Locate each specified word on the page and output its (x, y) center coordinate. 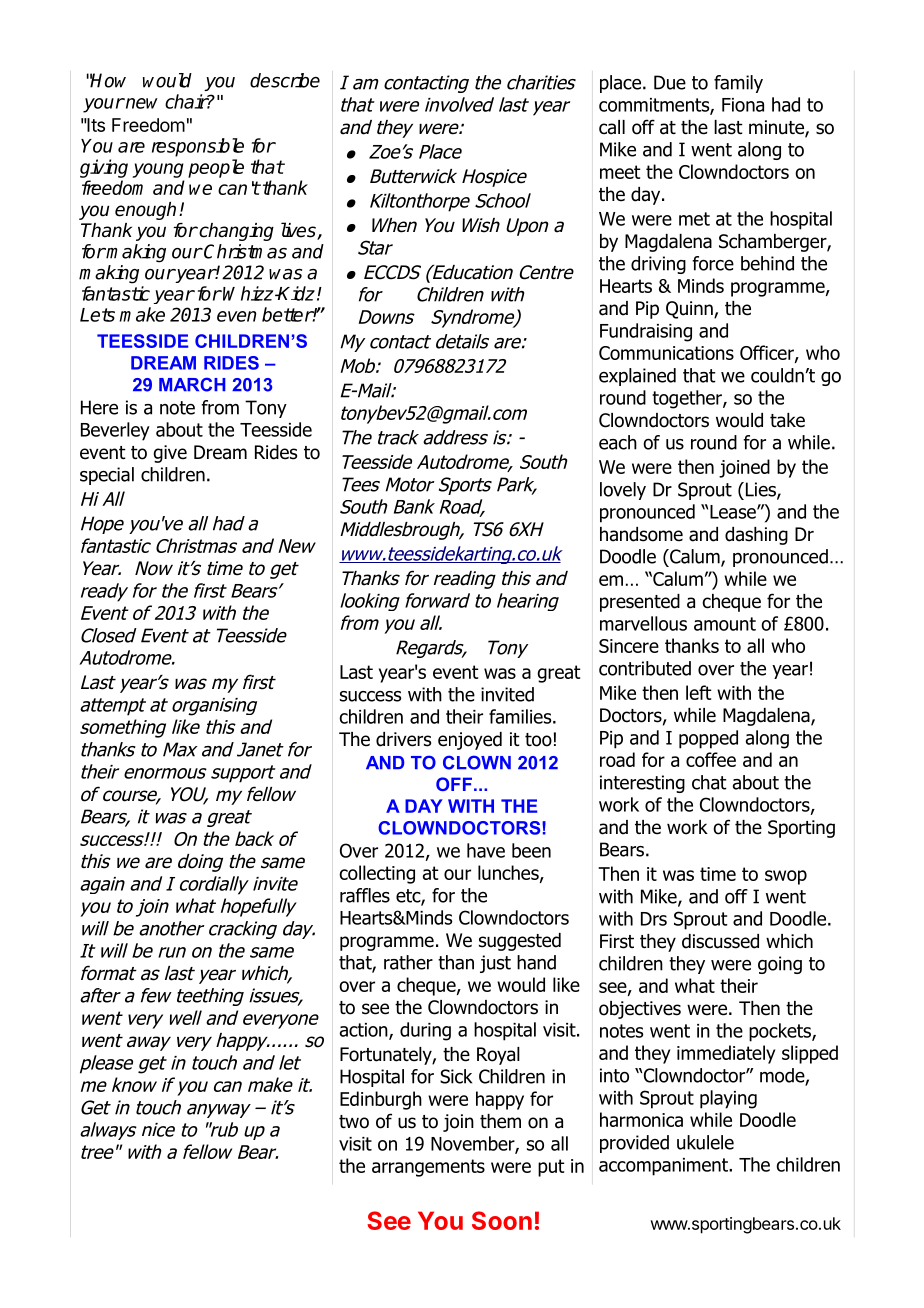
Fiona (743, 105)
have (486, 850)
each (618, 442)
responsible (198, 147)
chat (709, 782)
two (354, 1122)
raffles (365, 895)
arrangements (428, 1168)
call (612, 127)
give (170, 454)
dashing (756, 536)
